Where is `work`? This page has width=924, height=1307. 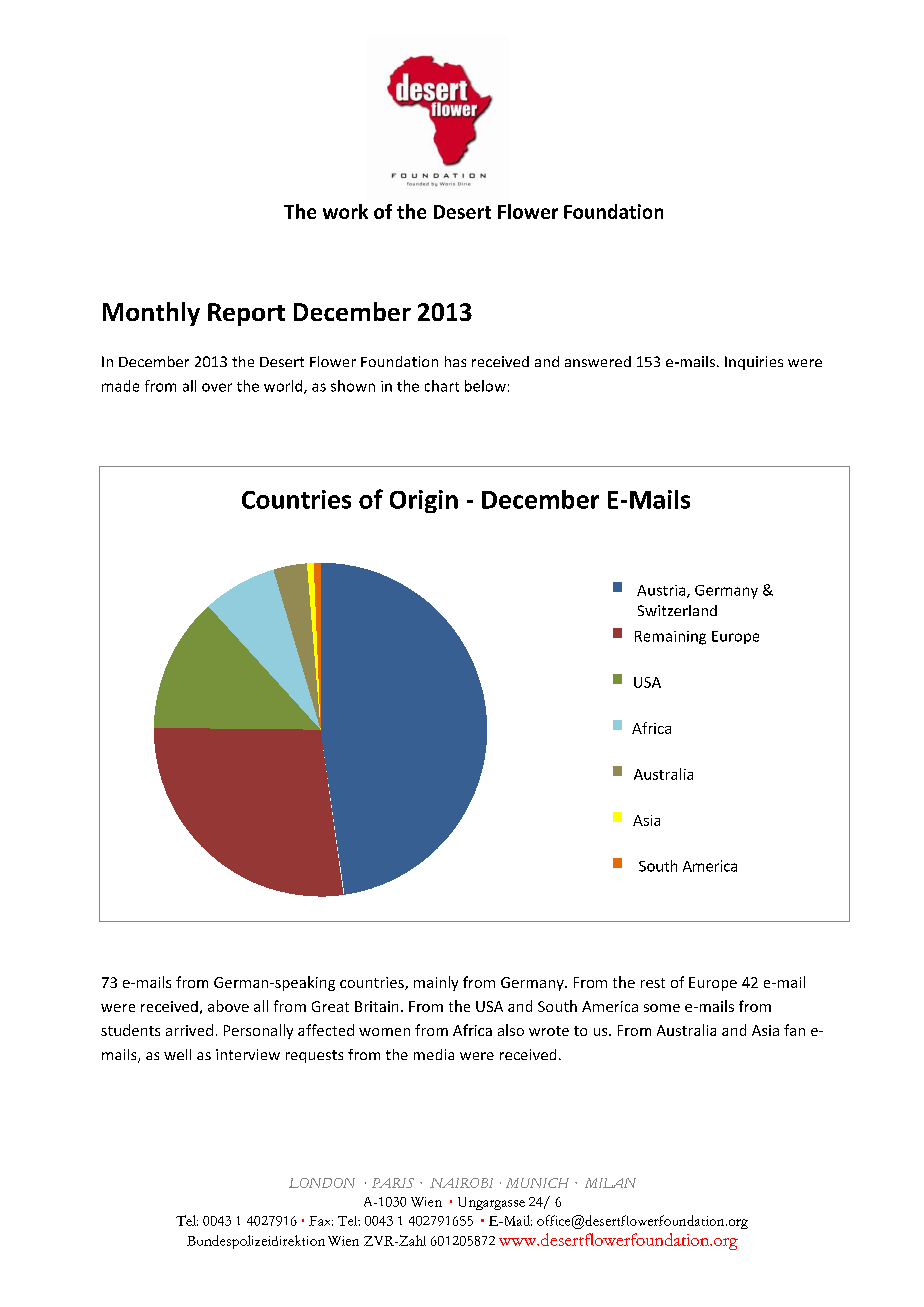
work is located at coordinates (345, 211).
